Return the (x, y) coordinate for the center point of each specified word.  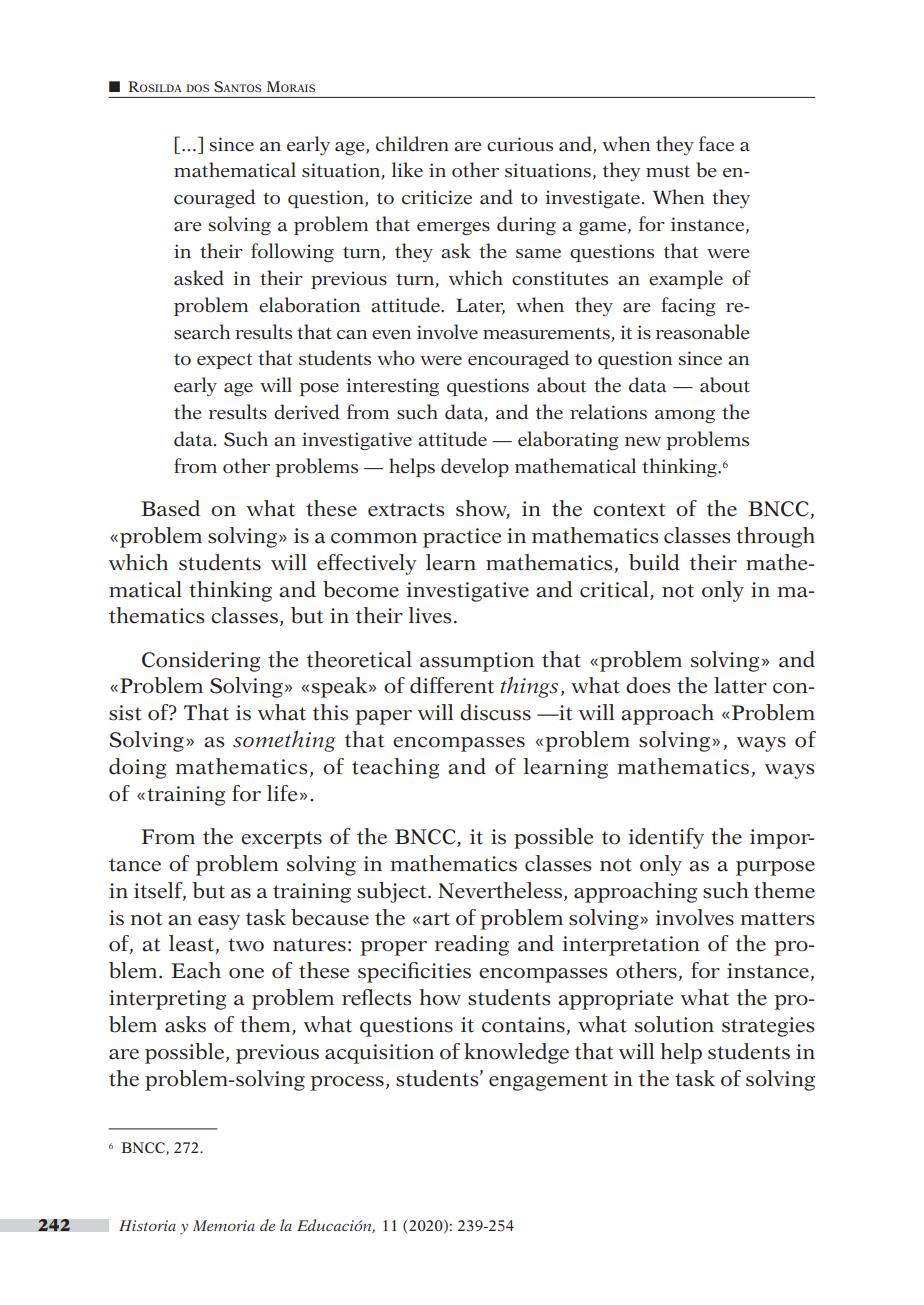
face (716, 144)
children (412, 144)
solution (674, 1024)
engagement (548, 1082)
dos (197, 88)
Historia (147, 1225)
